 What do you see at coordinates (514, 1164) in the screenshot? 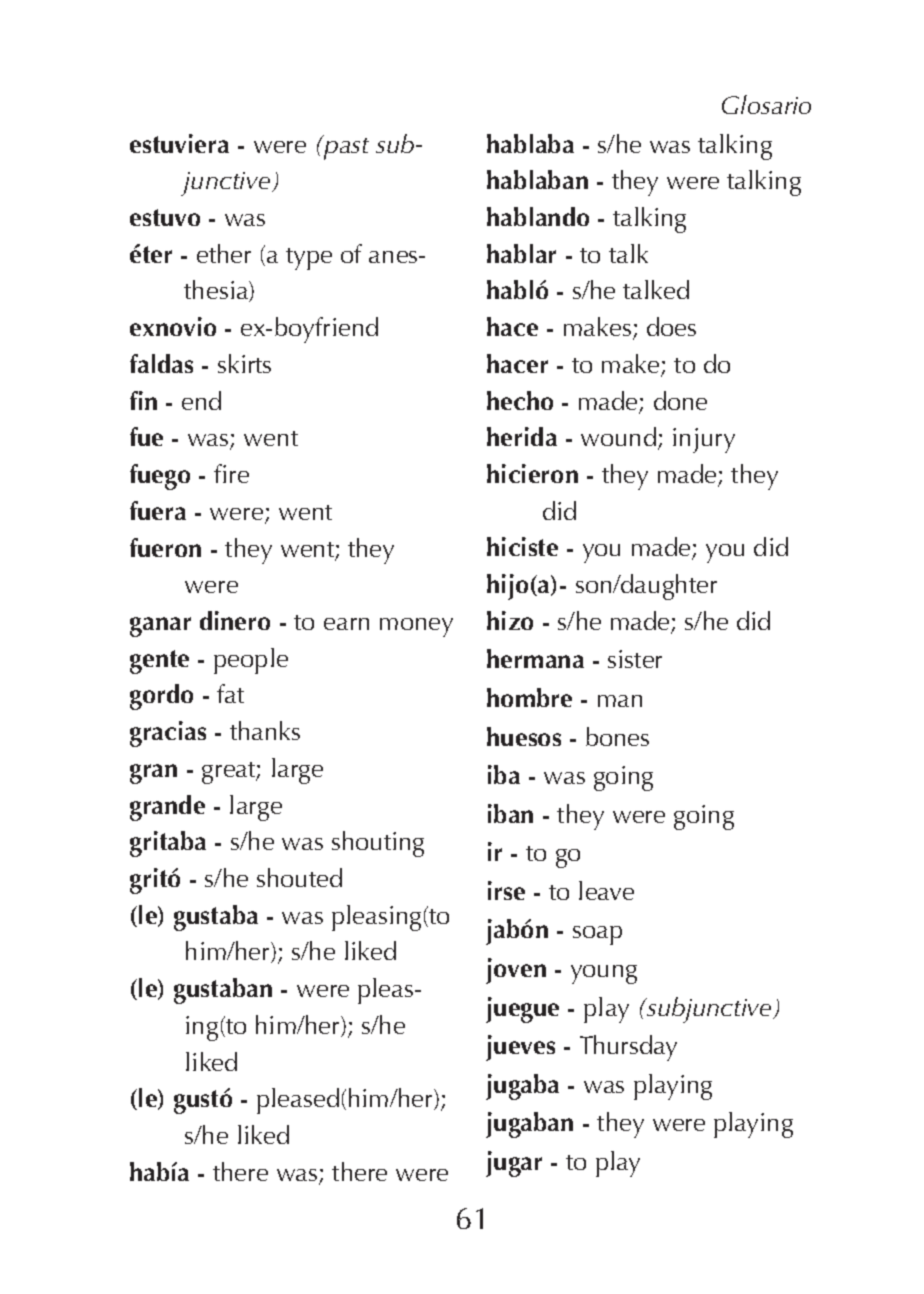
I see `jugar` at bounding box center [514, 1164].
